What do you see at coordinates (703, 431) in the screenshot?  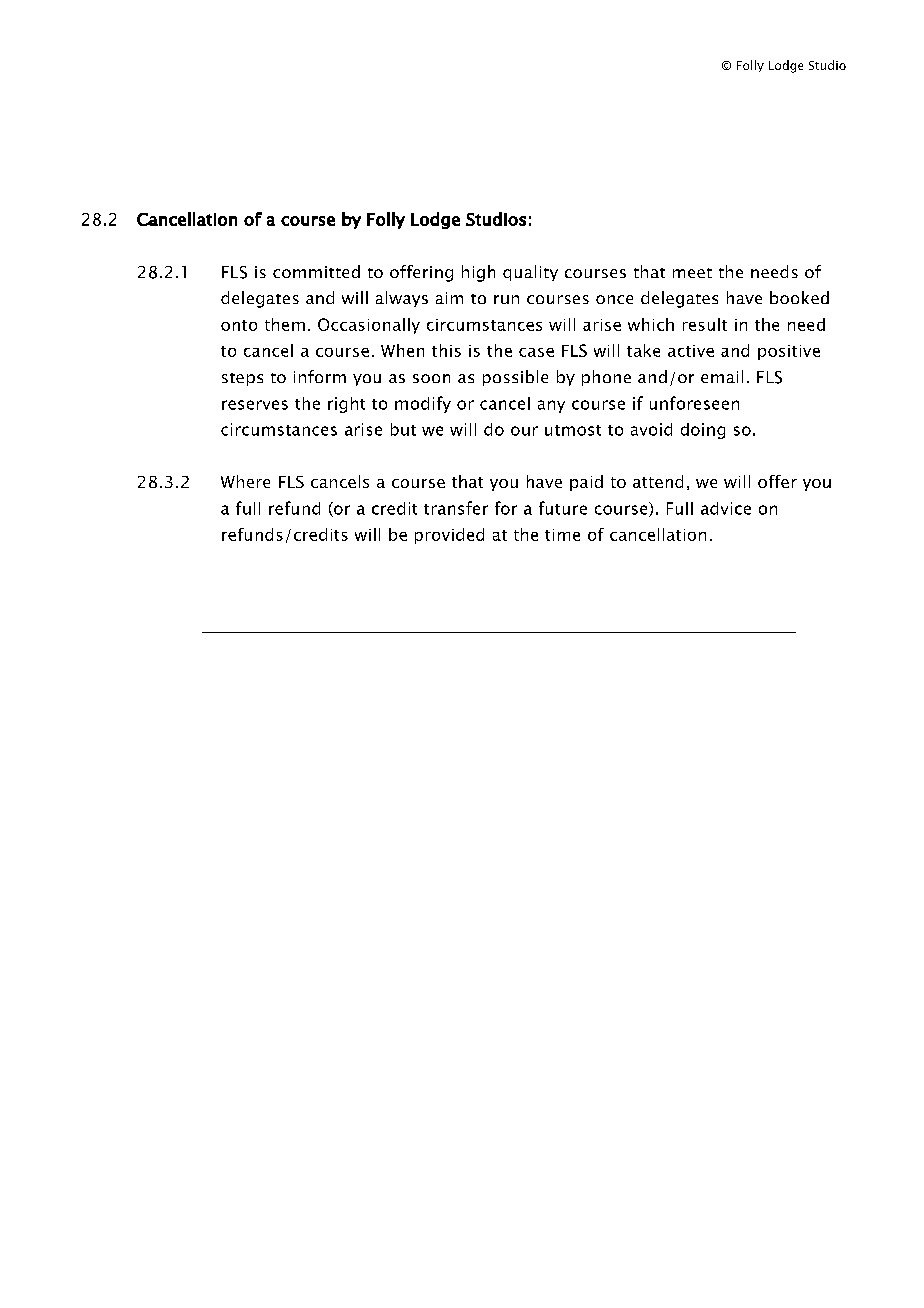 I see `doing` at bounding box center [703, 431].
